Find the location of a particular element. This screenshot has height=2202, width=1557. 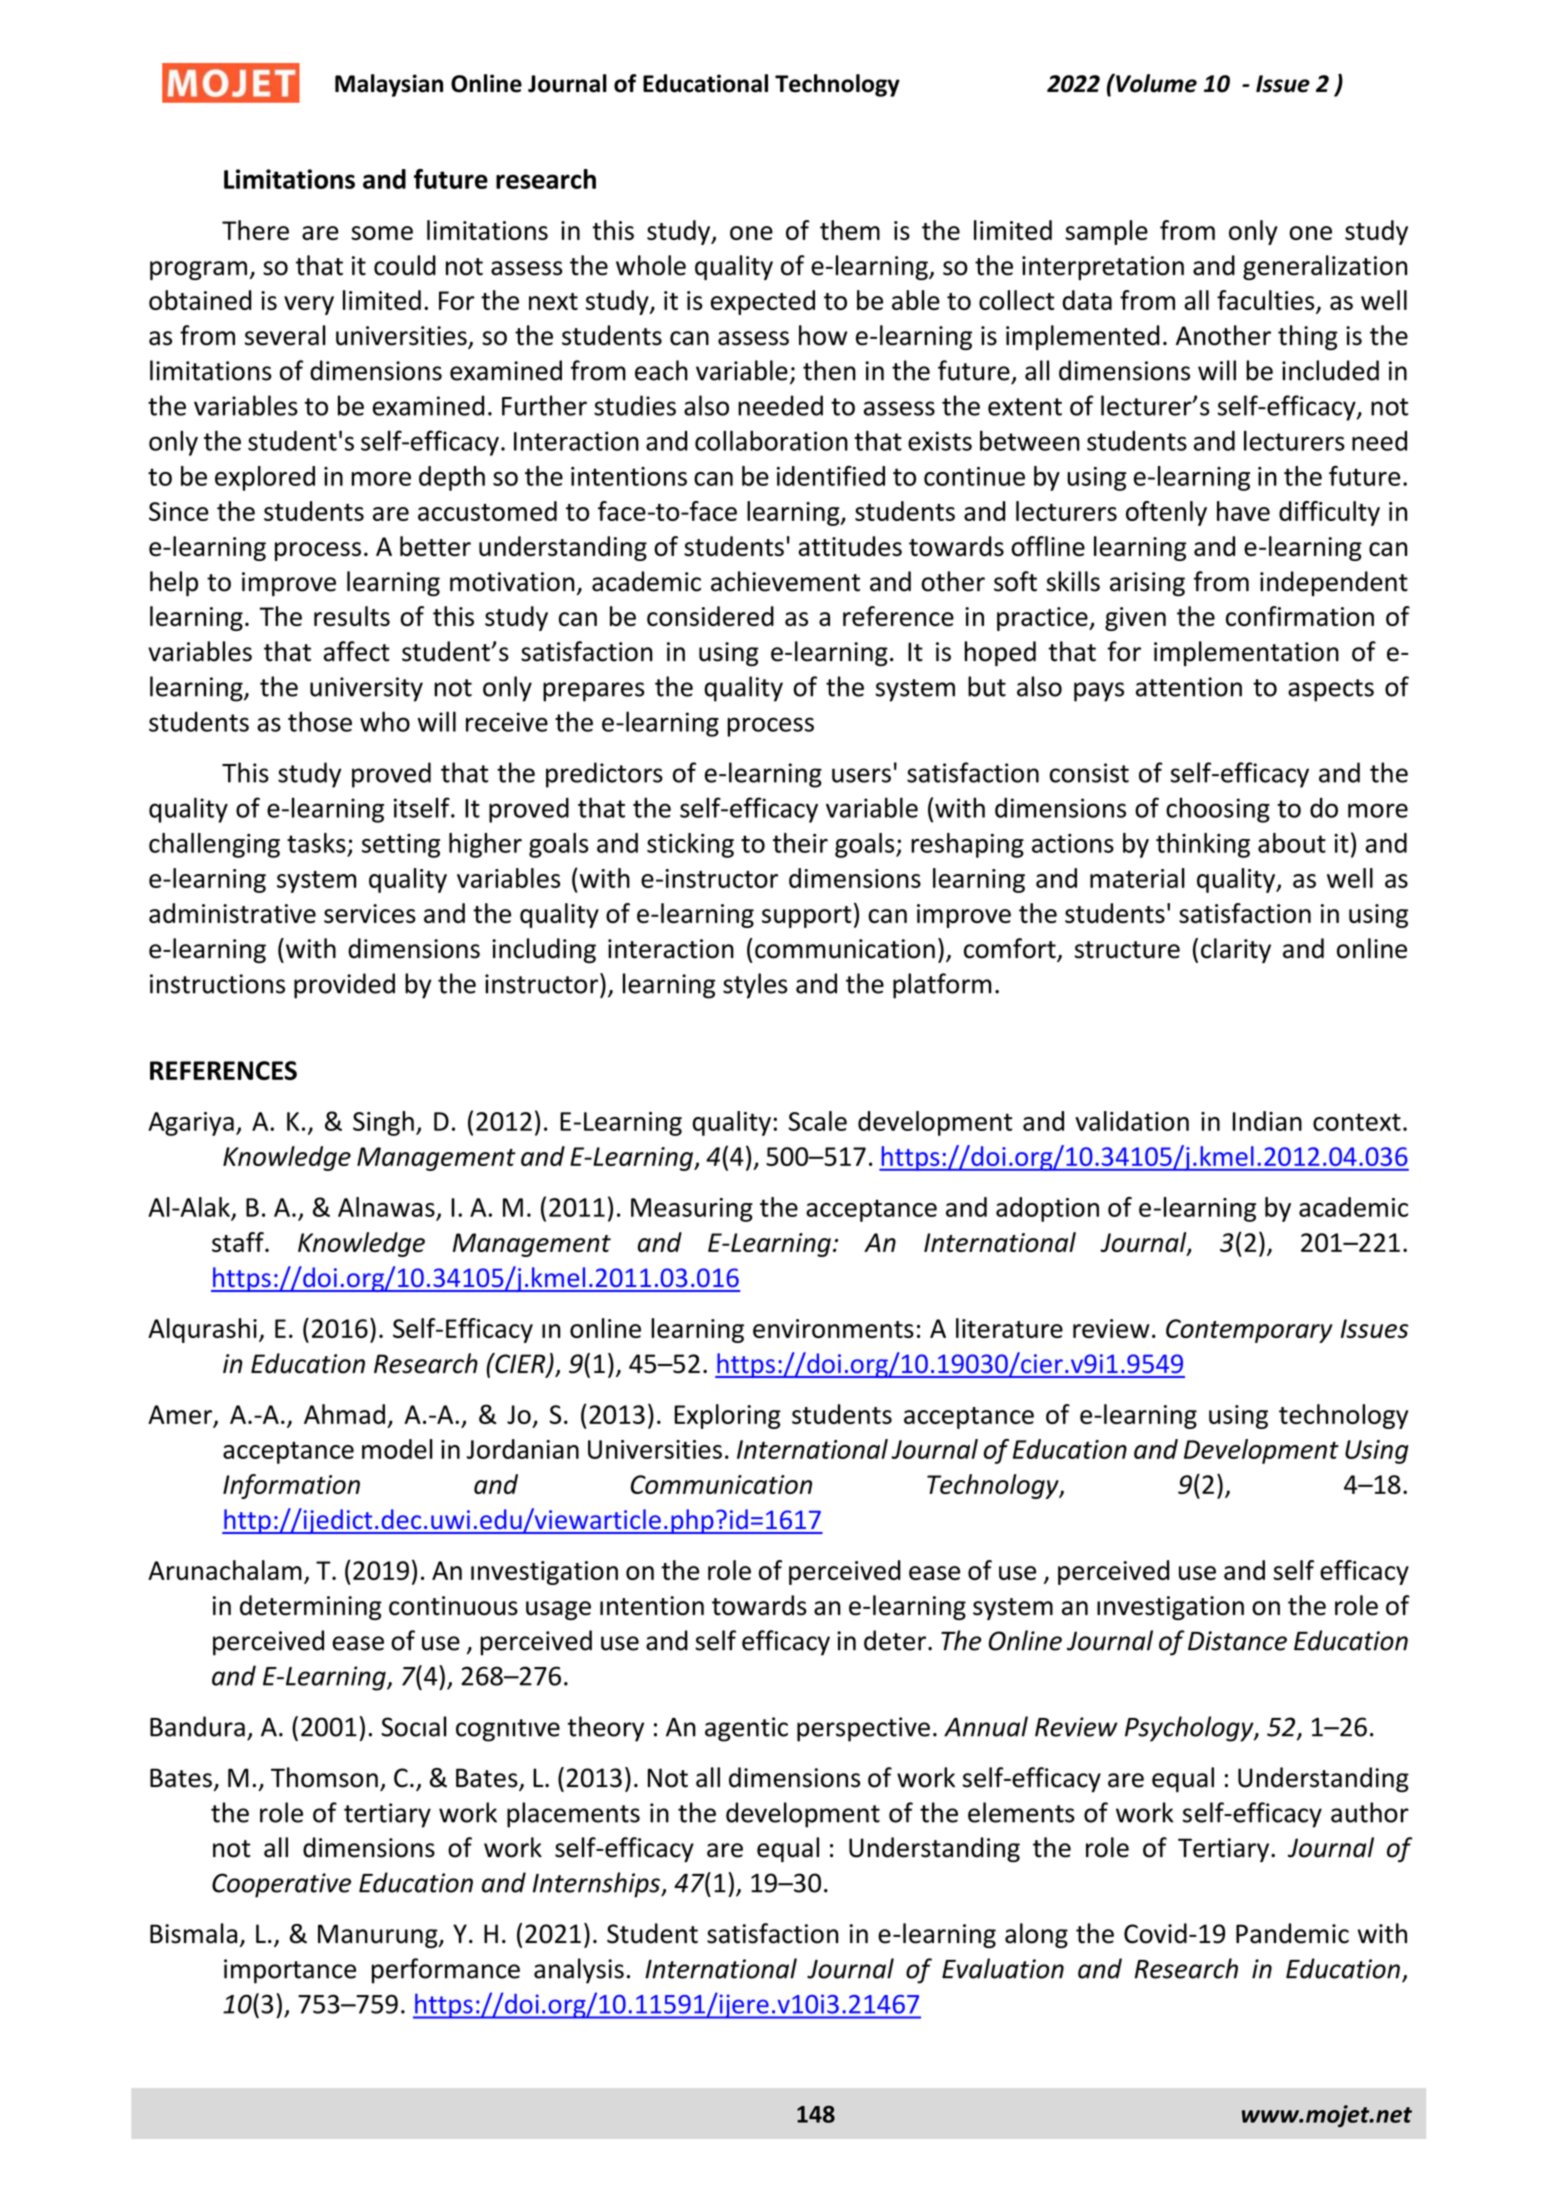

results is located at coordinates (352, 616).
